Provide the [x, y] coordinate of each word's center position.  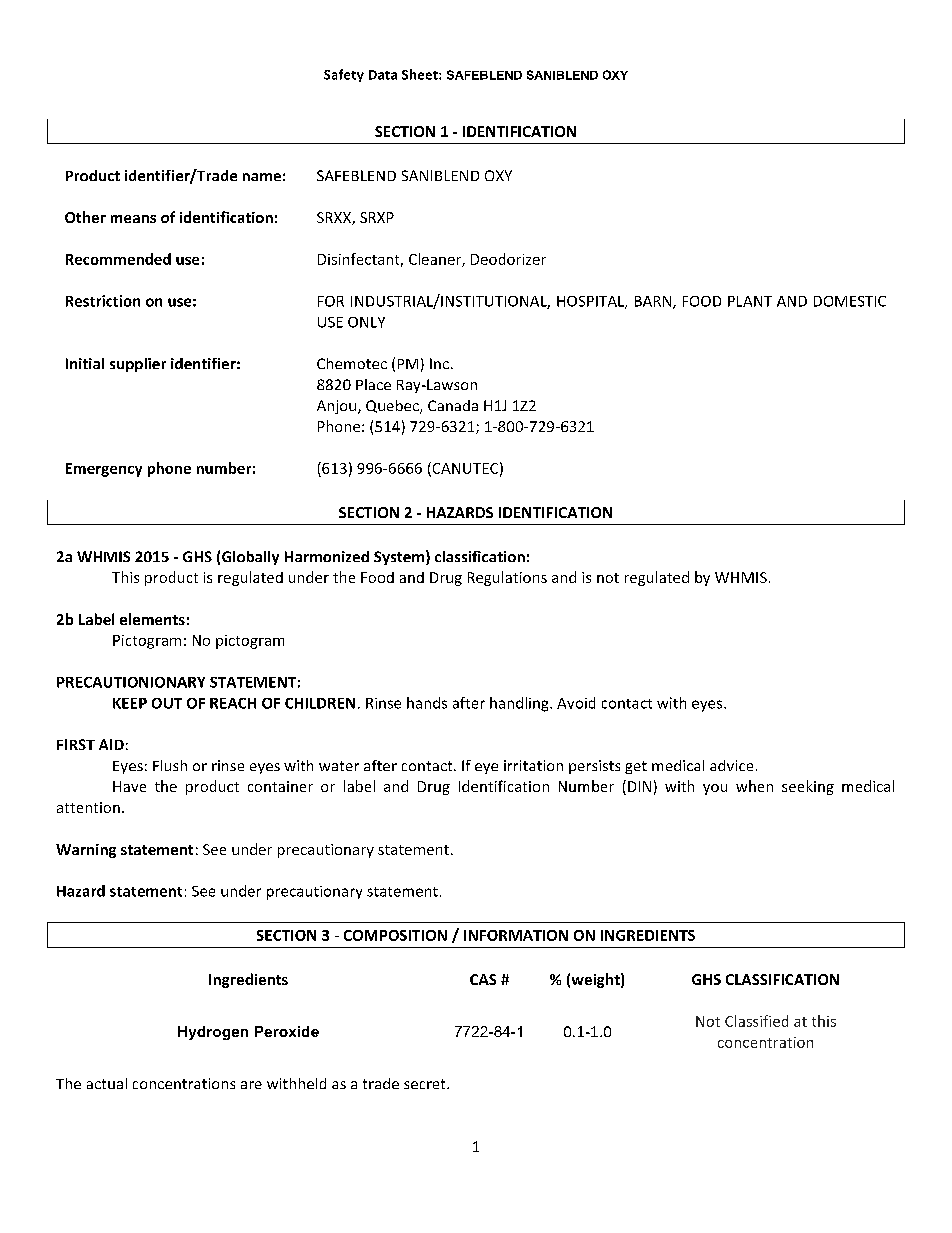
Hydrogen [213, 1033]
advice [731, 765]
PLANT [750, 301]
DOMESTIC [850, 301]
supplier [138, 365]
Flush [170, 765]
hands [427, 703]
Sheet [421, 74]
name [262, 177]
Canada [453, 405]
